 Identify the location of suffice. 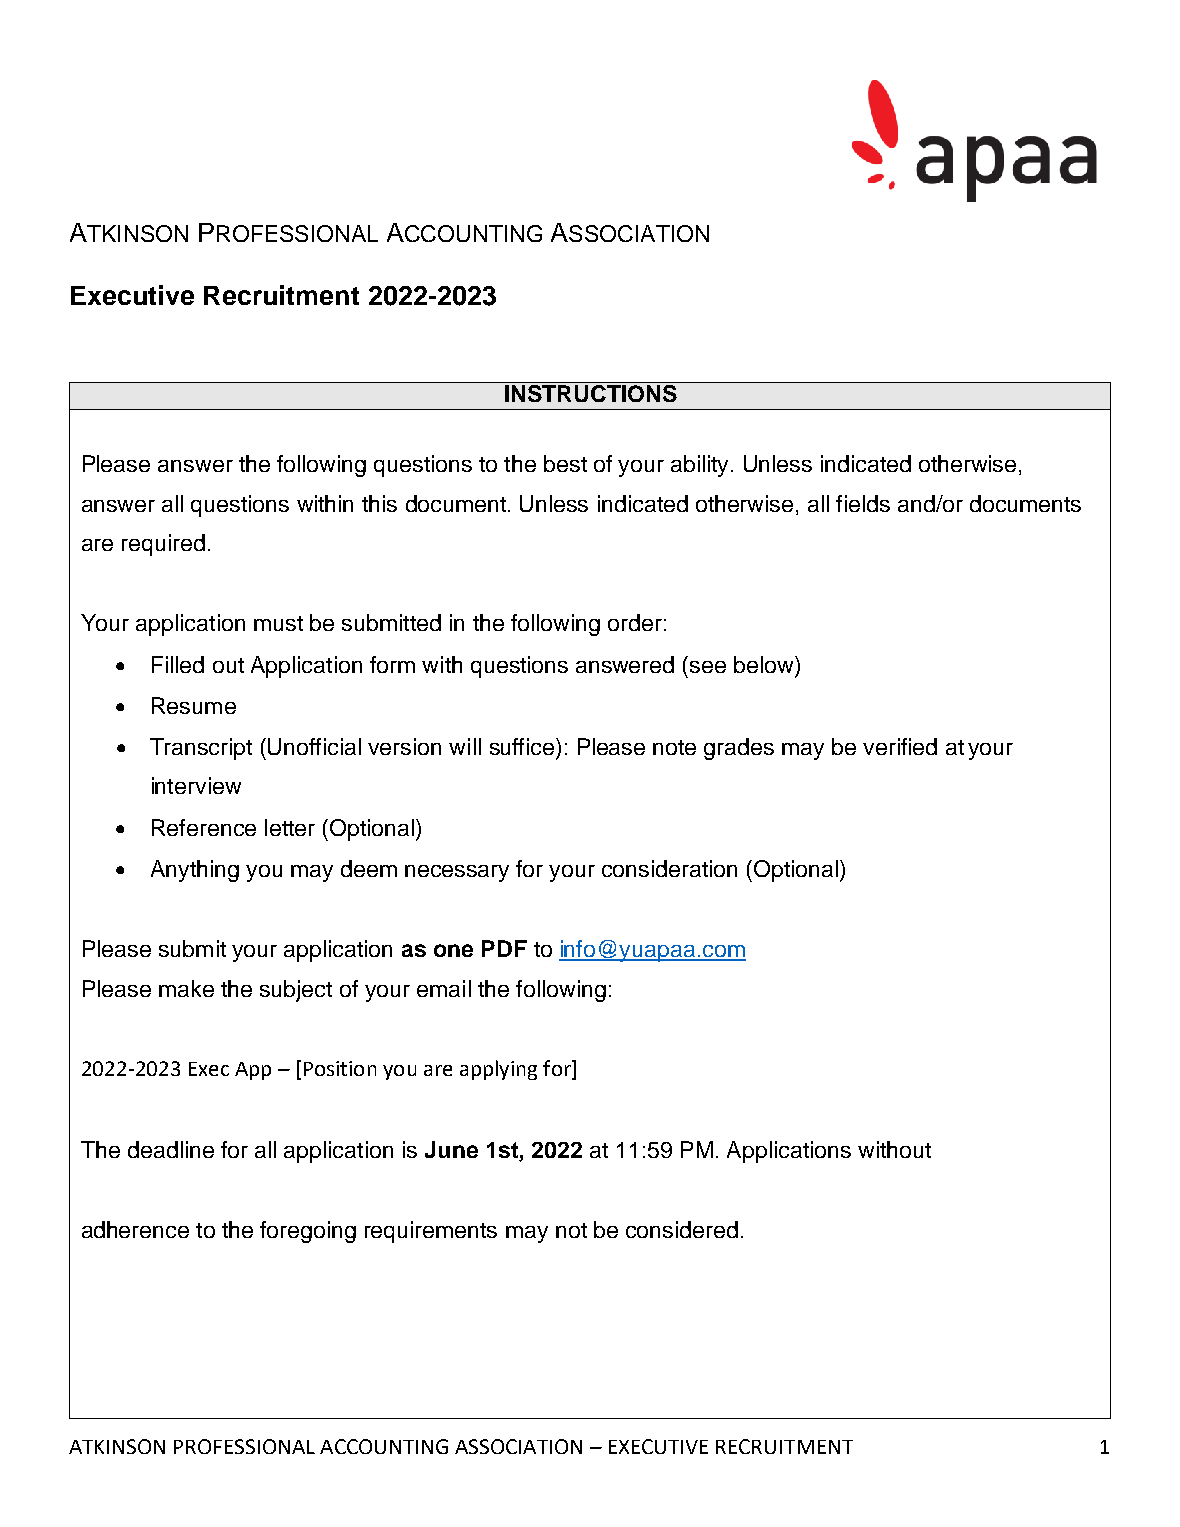
(523, 746).
